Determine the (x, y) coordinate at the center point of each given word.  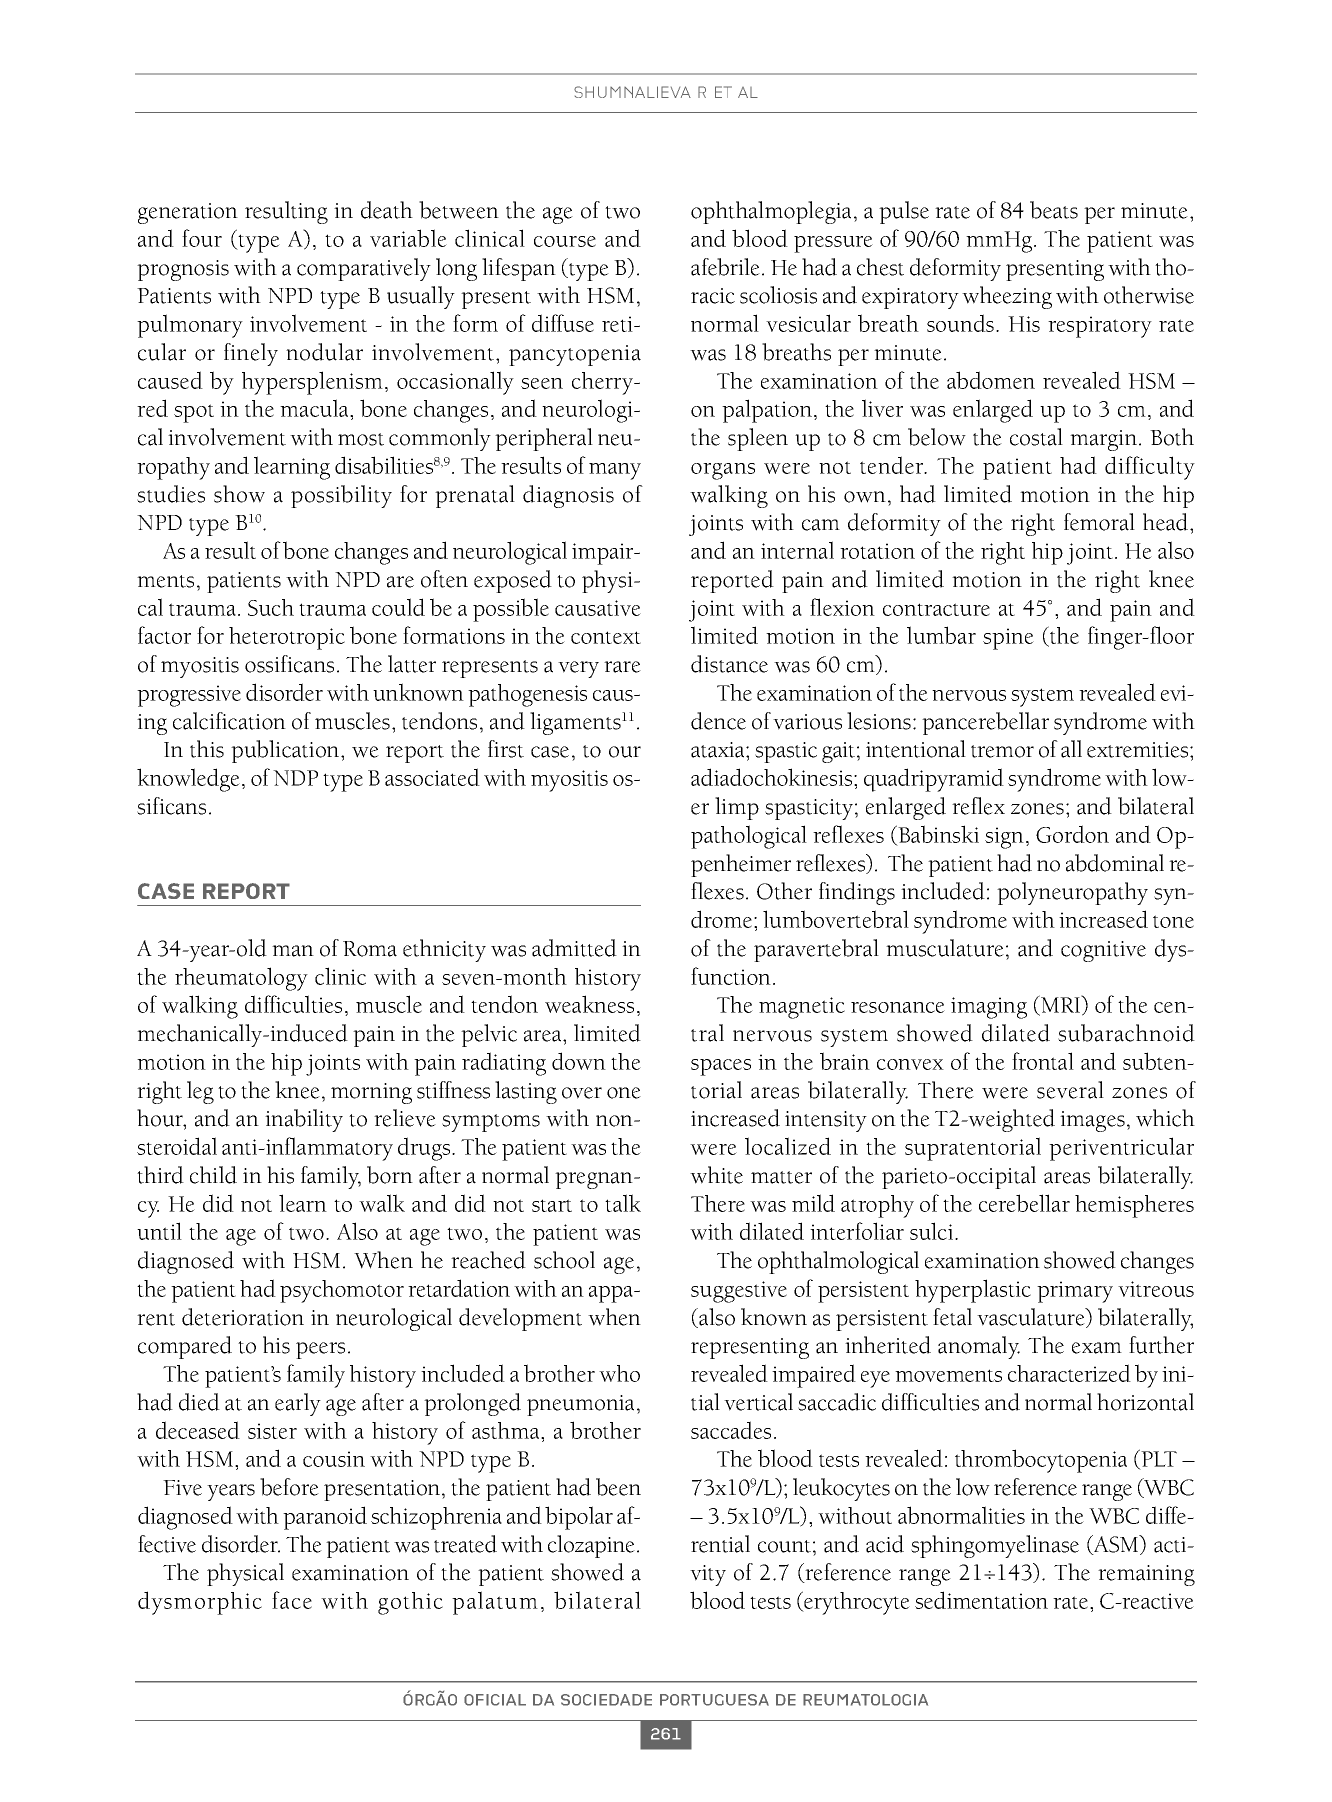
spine (1008, 639)
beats (1054, 210)
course (565, 241)
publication (286, 751)
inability (304, 1120)
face (292, 1600)
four (202, 238)
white (716, 1175)
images (1092, 1121)
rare (622, 667)
